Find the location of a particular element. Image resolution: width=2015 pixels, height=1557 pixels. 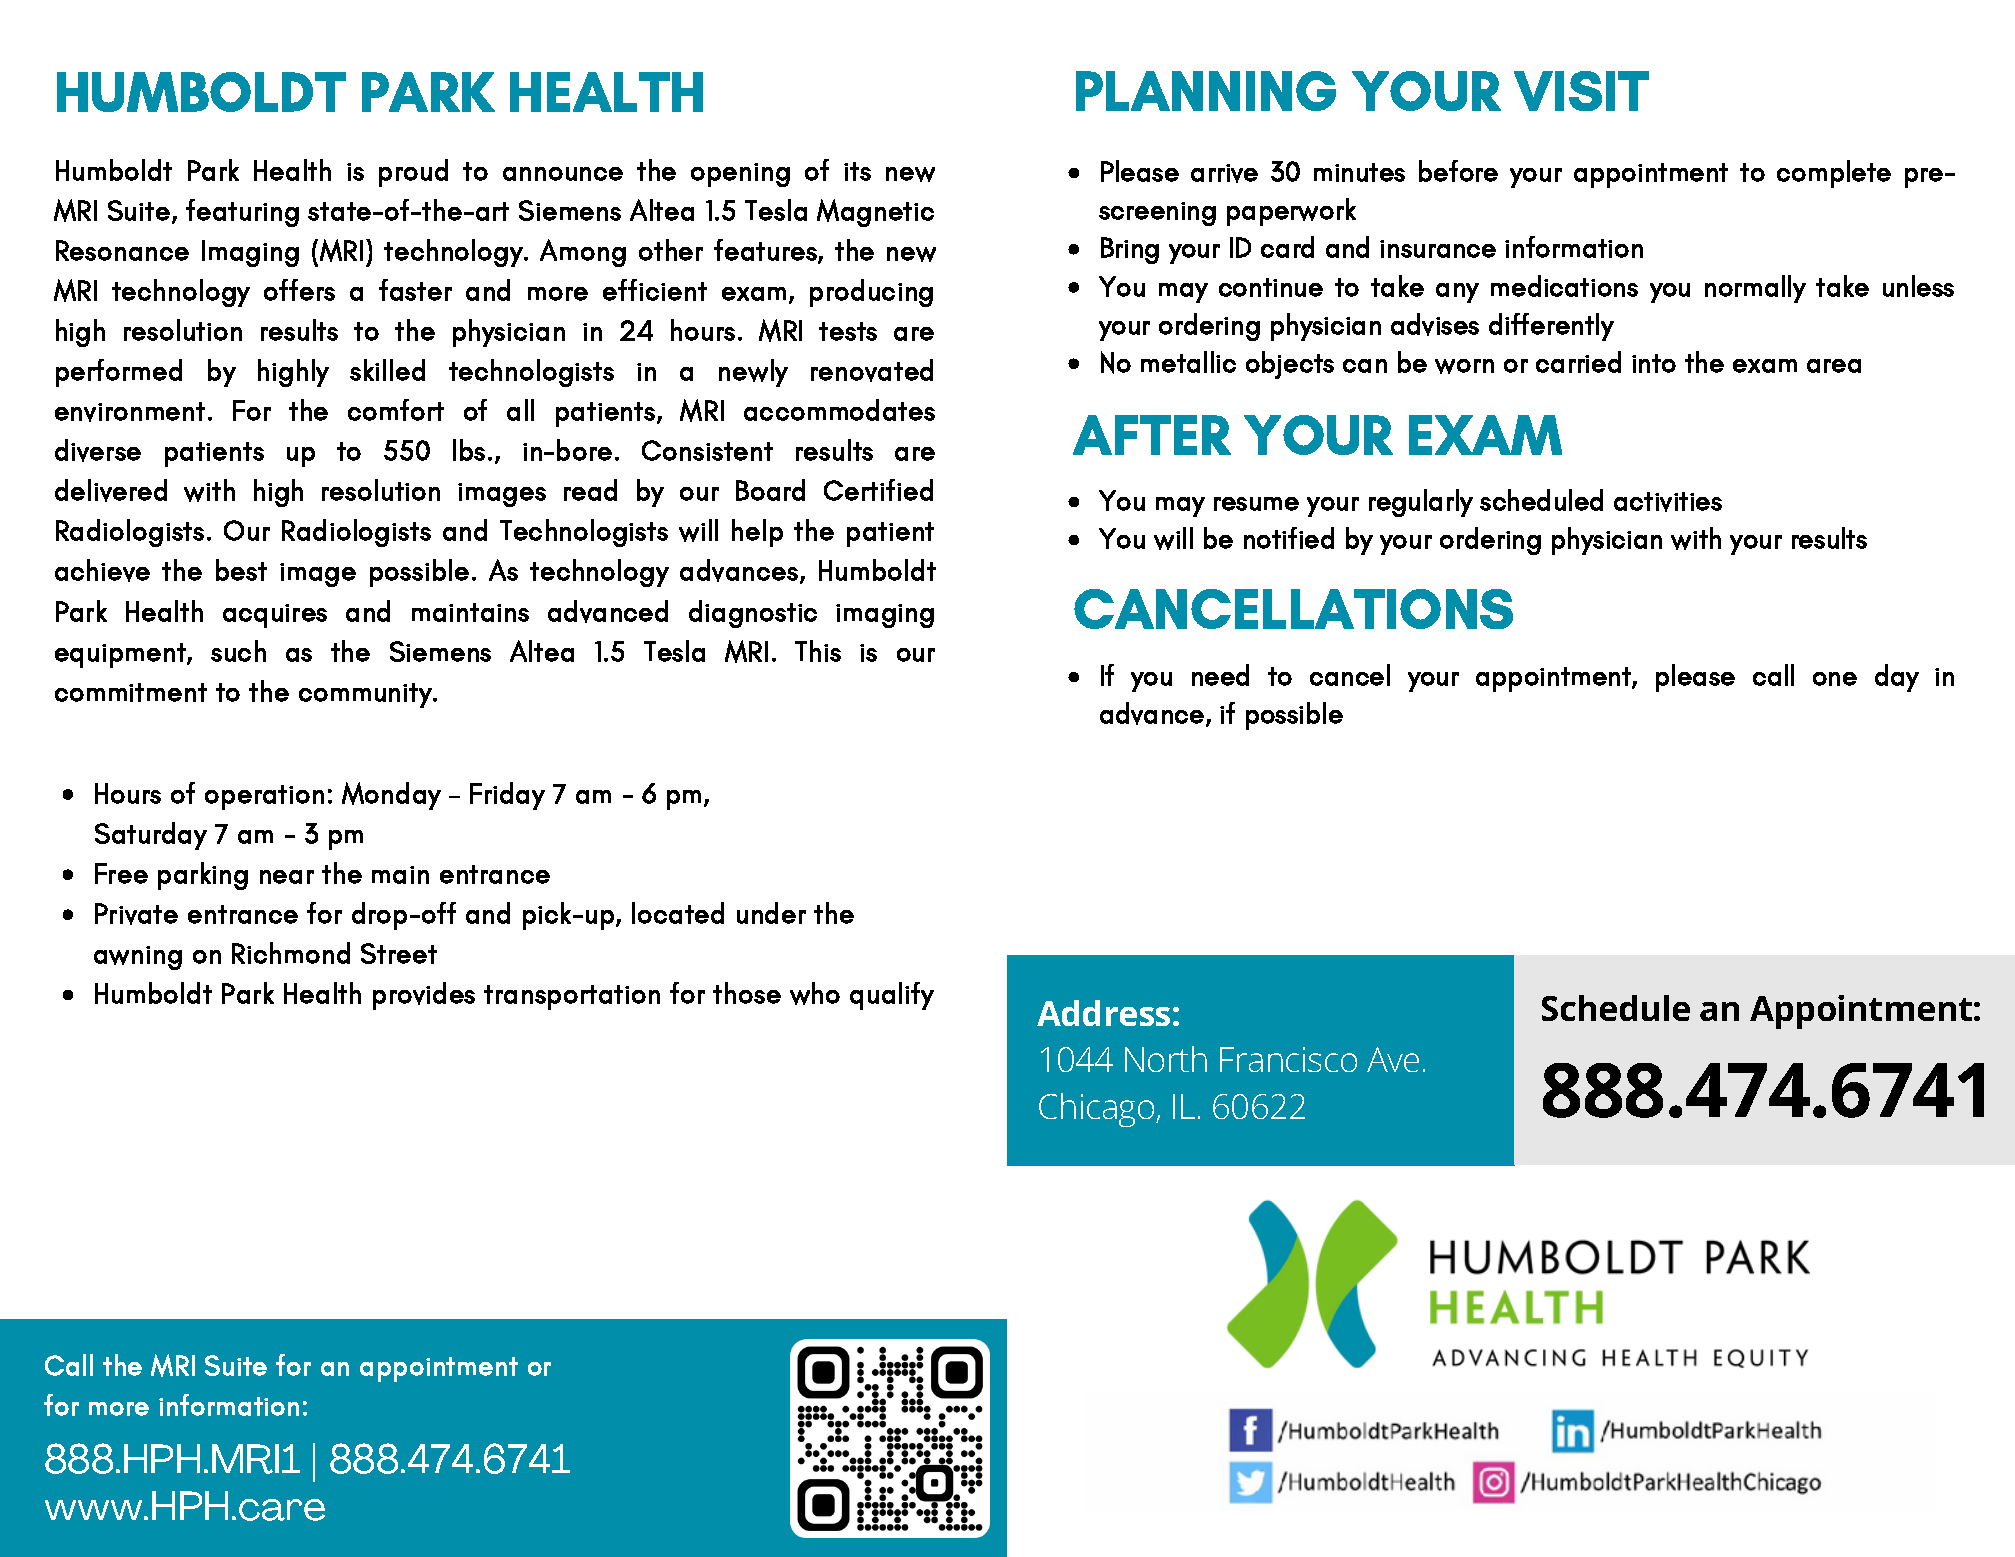

activities is located at coordinates (1668, 502).
